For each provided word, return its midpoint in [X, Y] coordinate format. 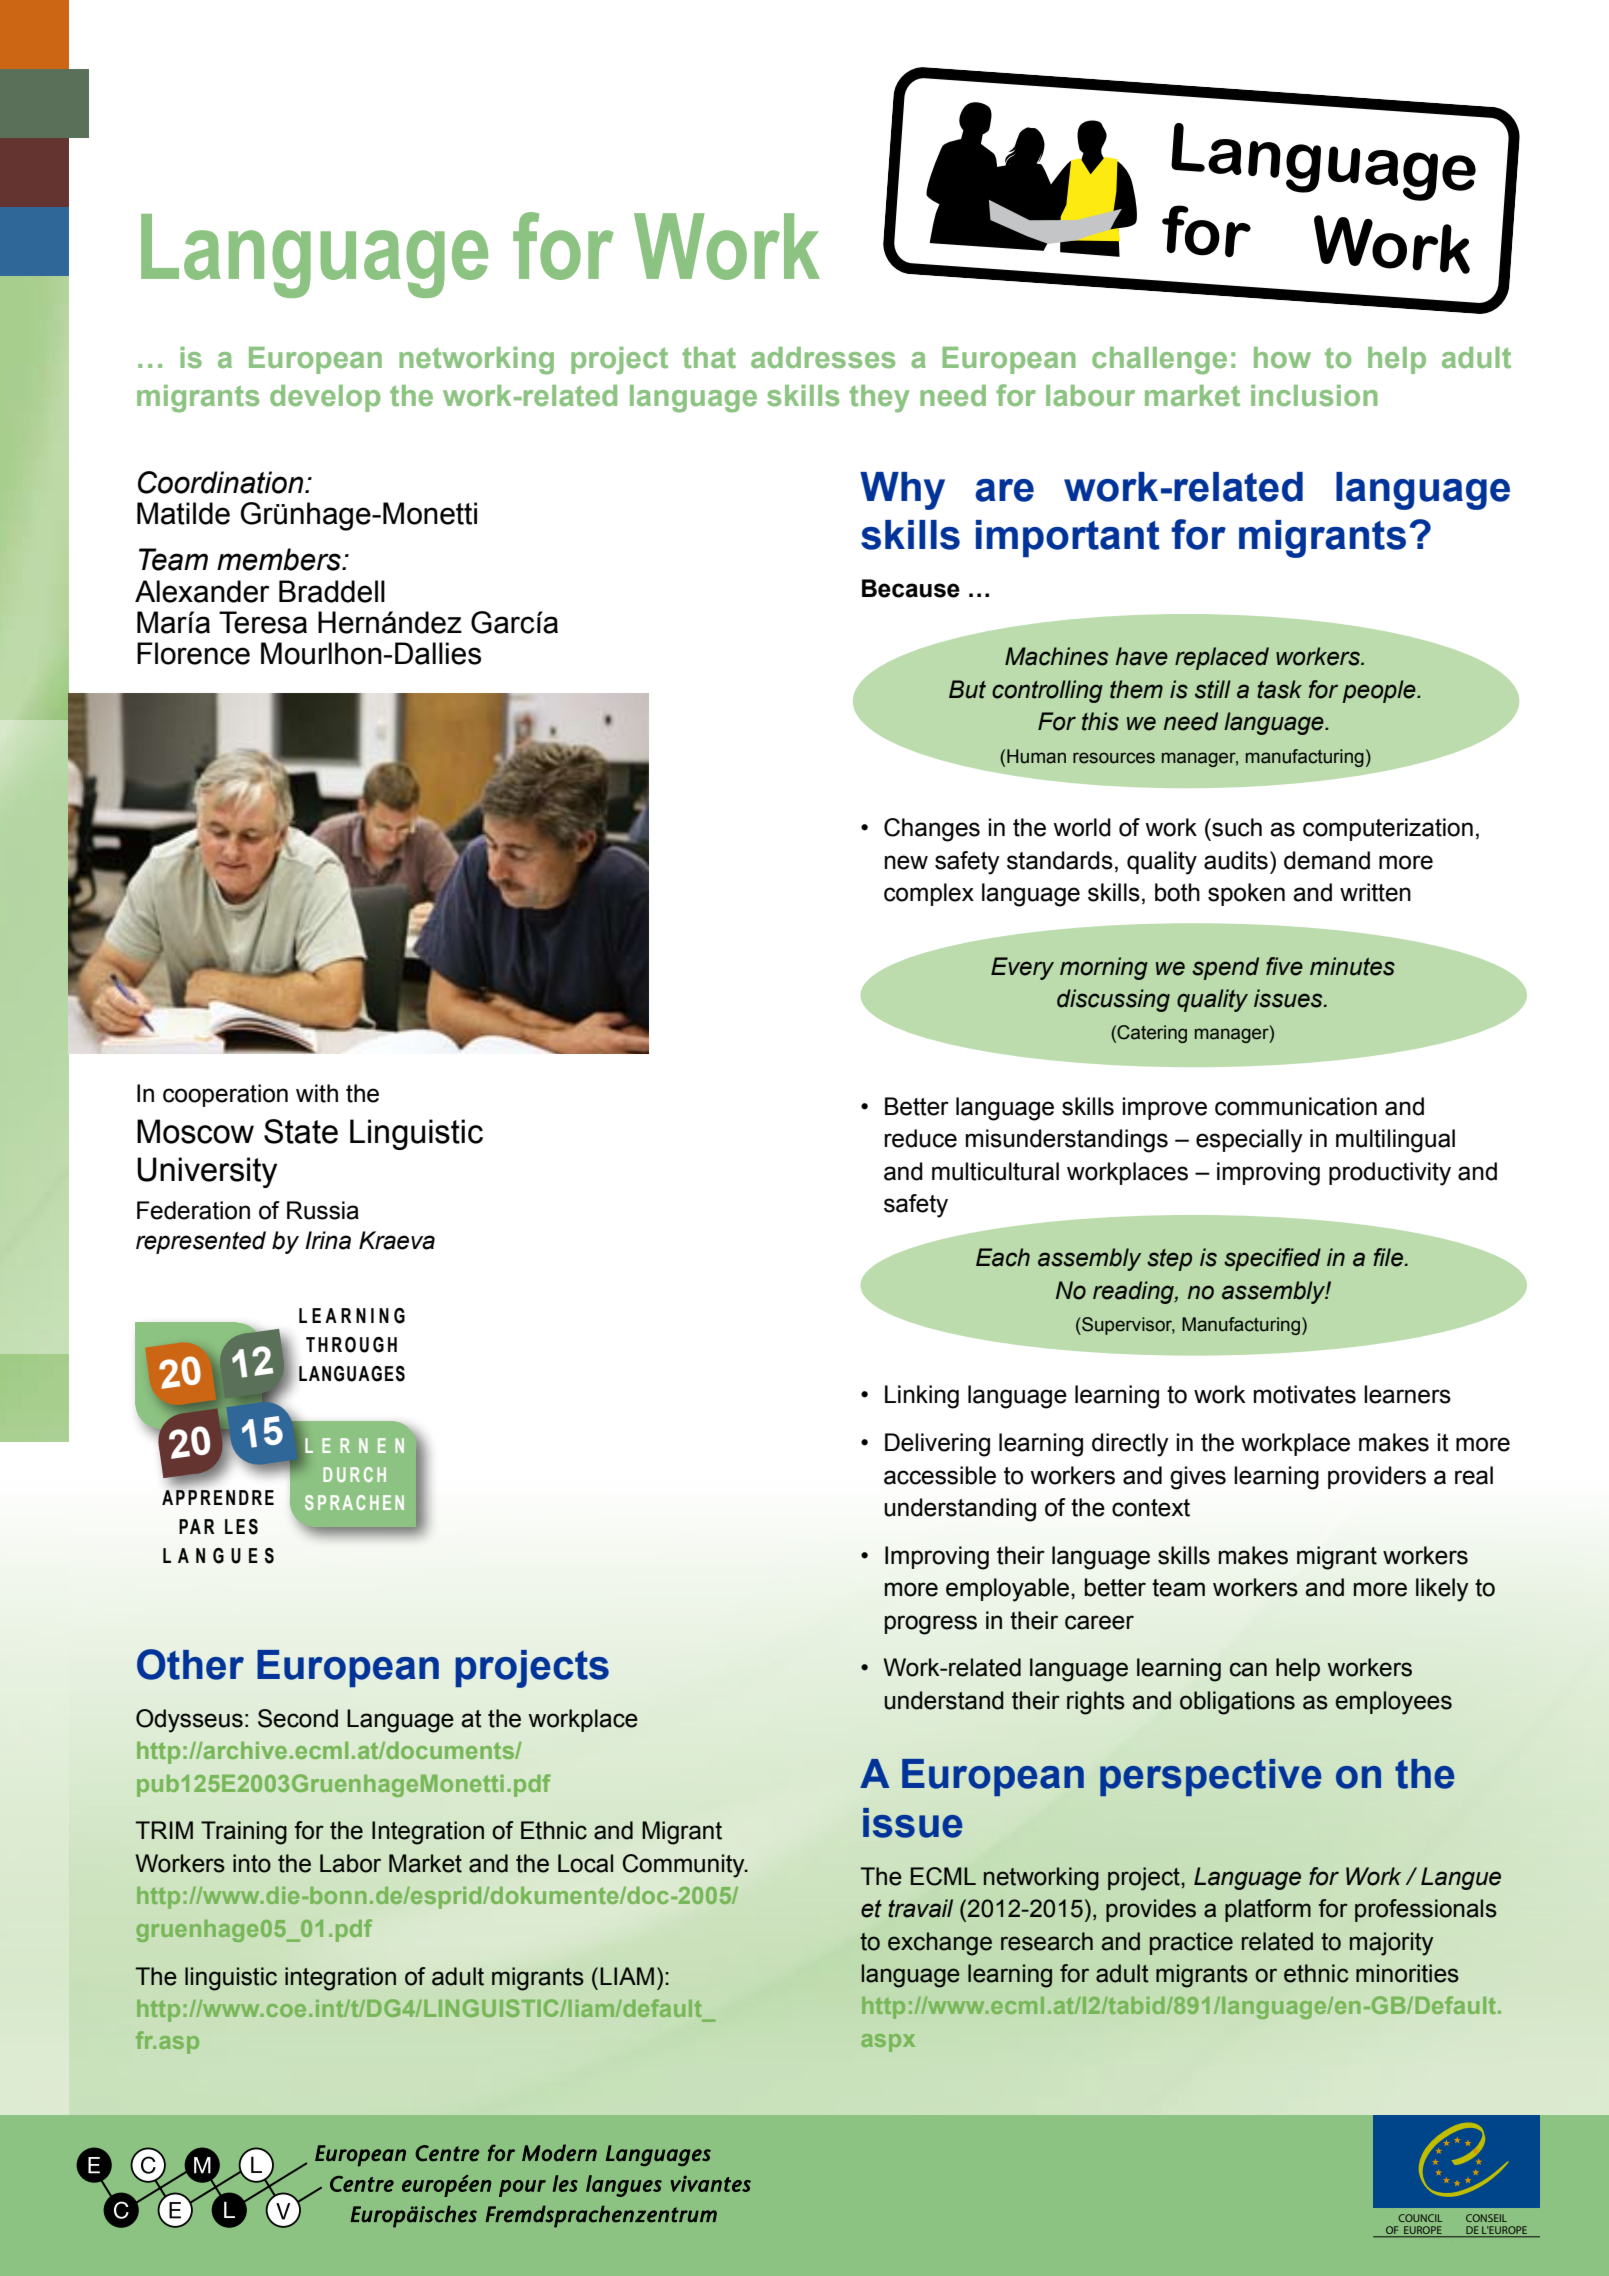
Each [1003, 1257]
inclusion [1314, 396]
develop [325, 398]
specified [1272, 1259]
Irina [328, 1240]
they [879, 399]
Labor [350, 1863]
